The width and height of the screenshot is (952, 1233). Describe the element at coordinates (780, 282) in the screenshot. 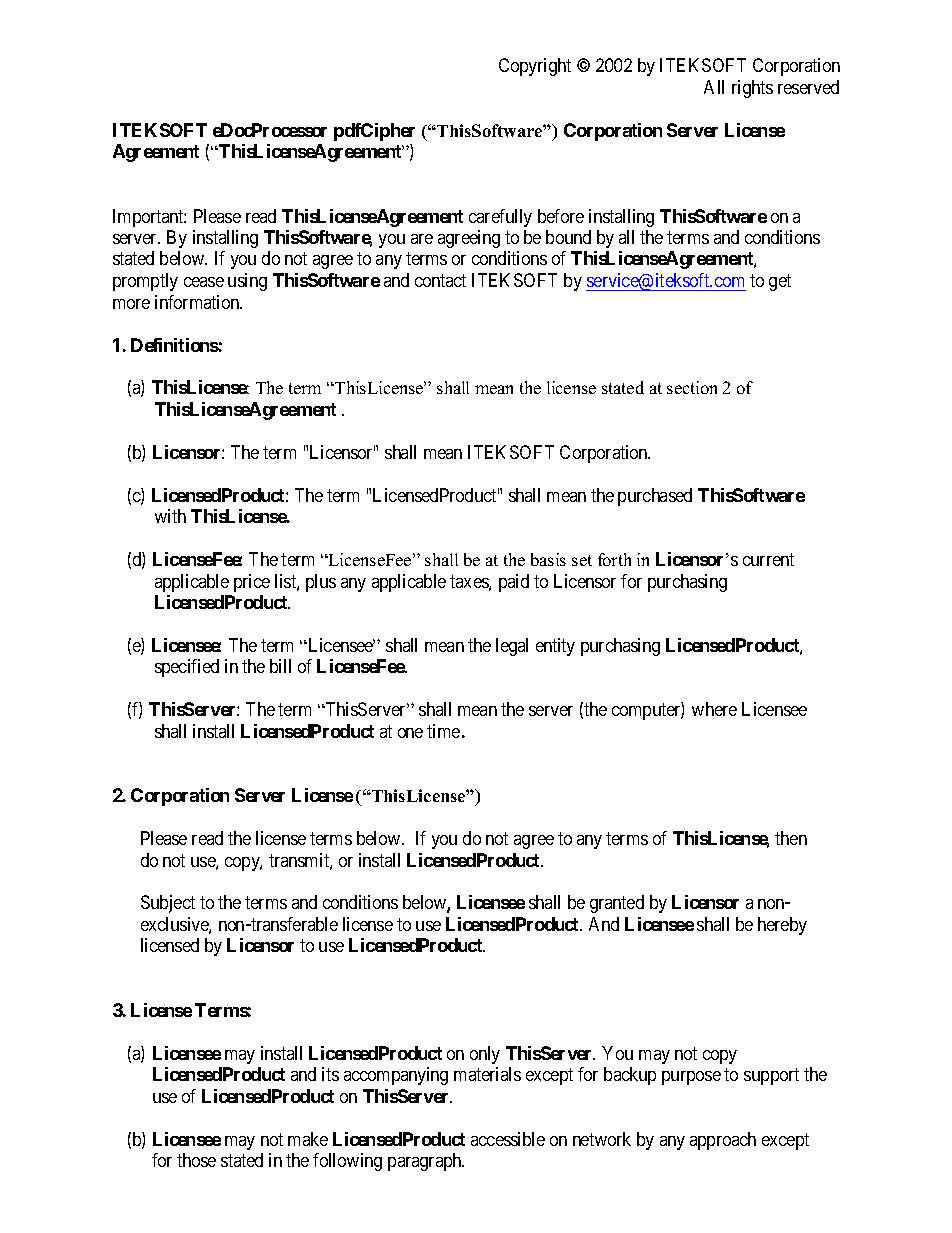

I see `get` at that location.
